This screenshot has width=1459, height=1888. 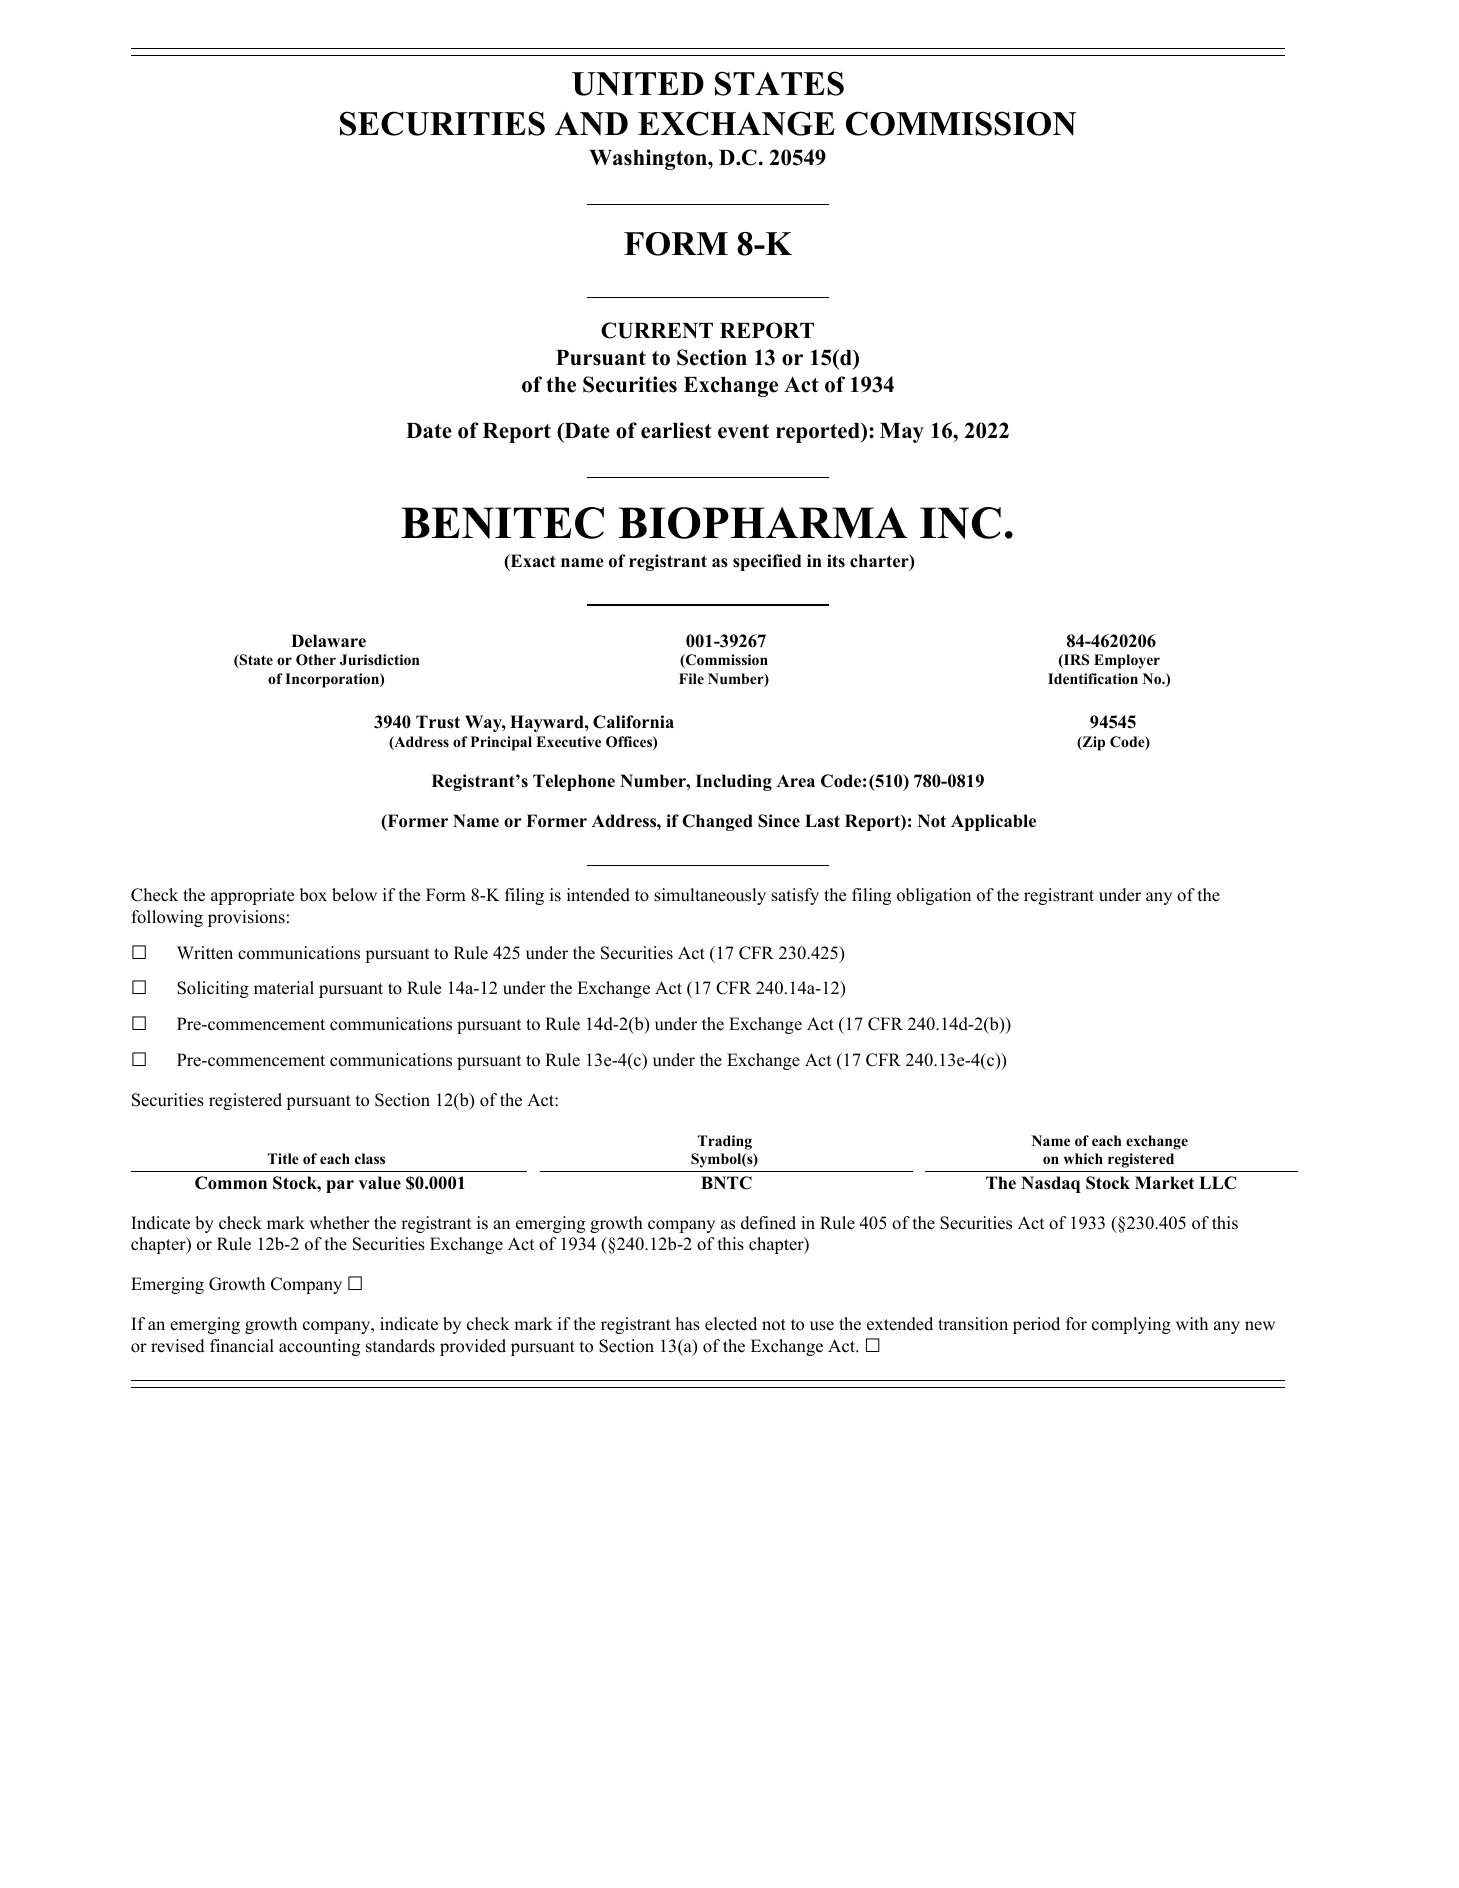 I want to click on Other, so click(x=316, y=660).
